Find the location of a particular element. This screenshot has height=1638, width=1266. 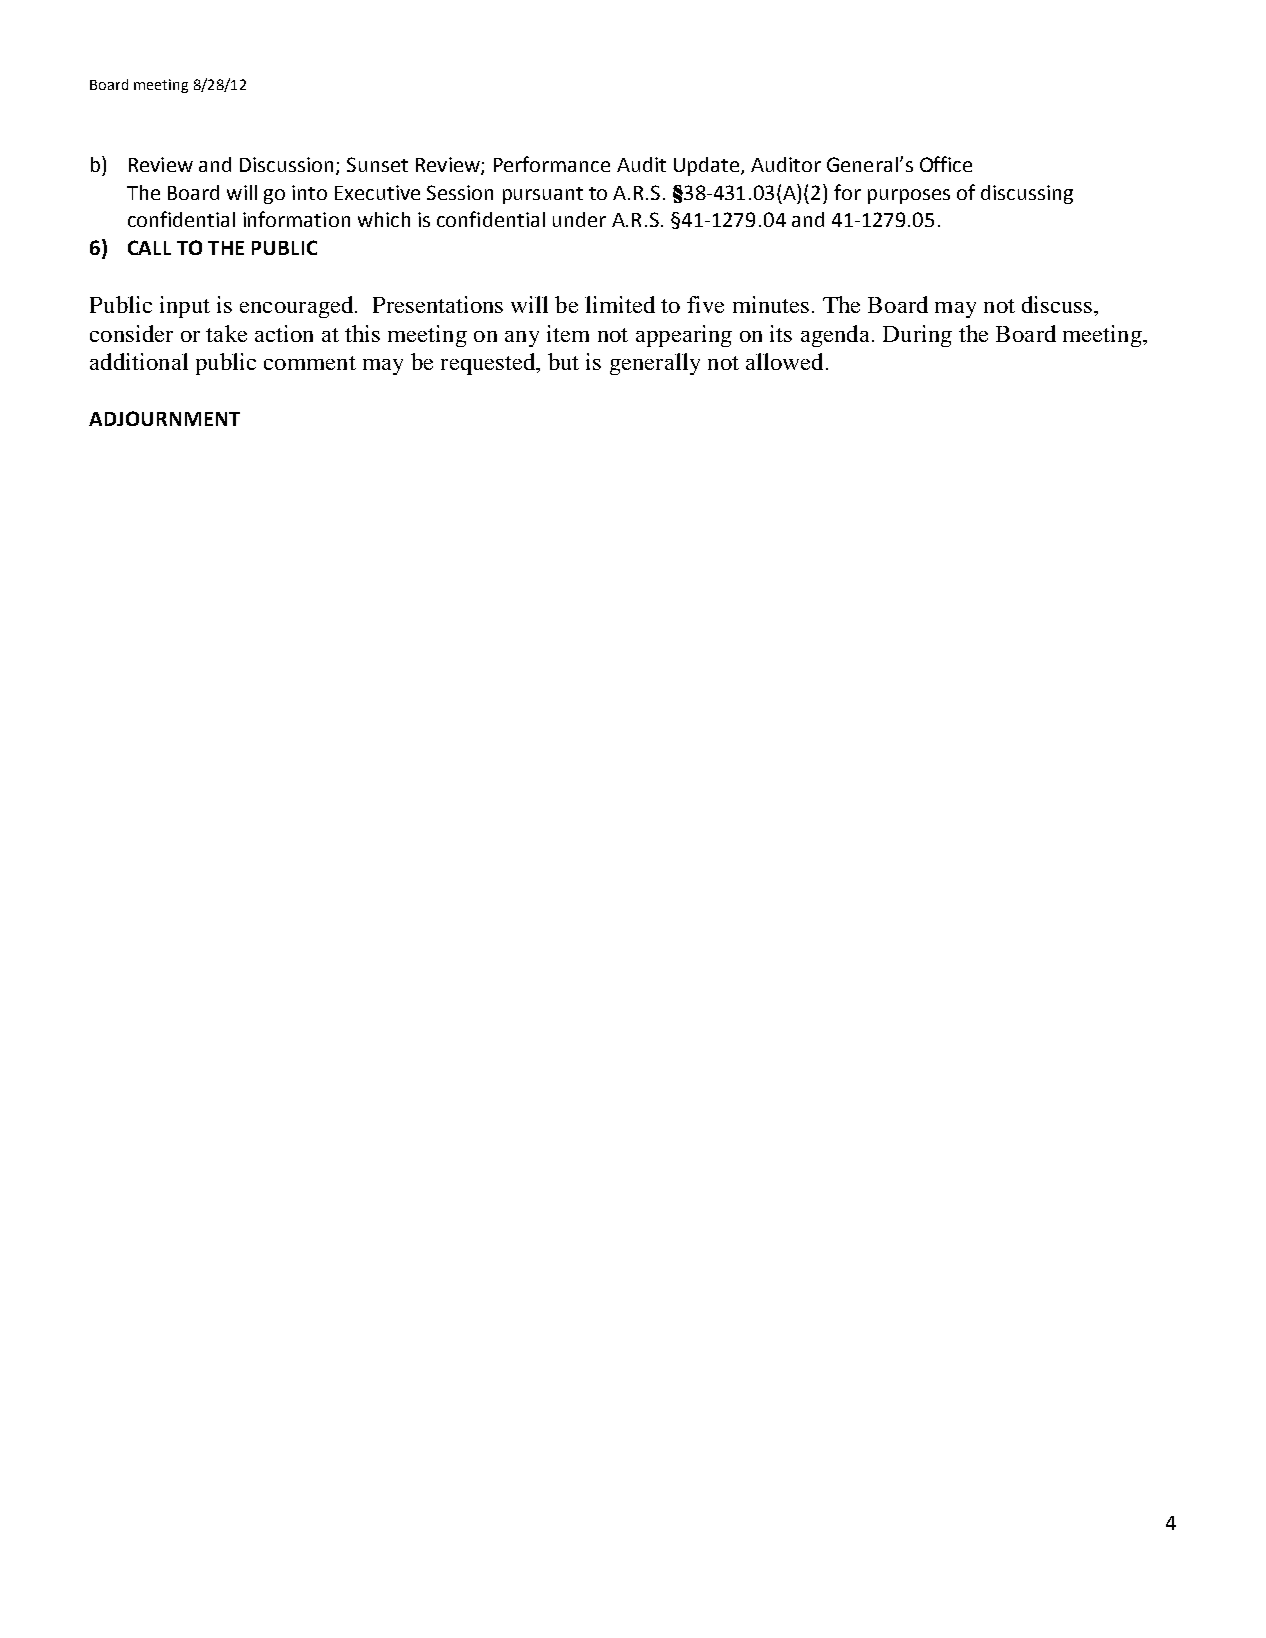

Office is located at coordinates (946, 164).
